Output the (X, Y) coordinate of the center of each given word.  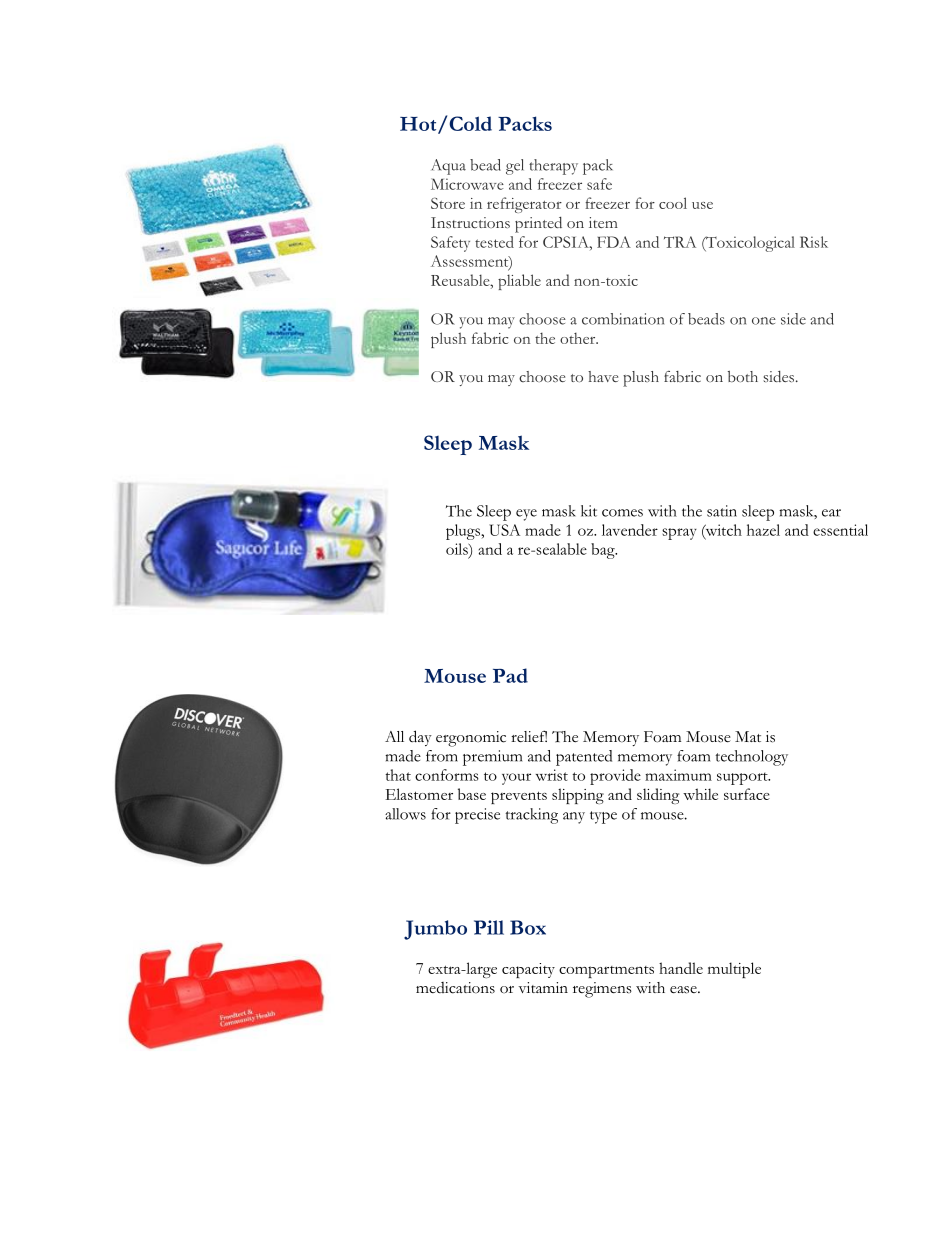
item (603, 222)
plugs (464, 532)
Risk (814, 242)
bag (604, 551)
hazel (763, 530)
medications (455, 988)
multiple (734, 970)
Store (448, 203)
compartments (606, 972)
